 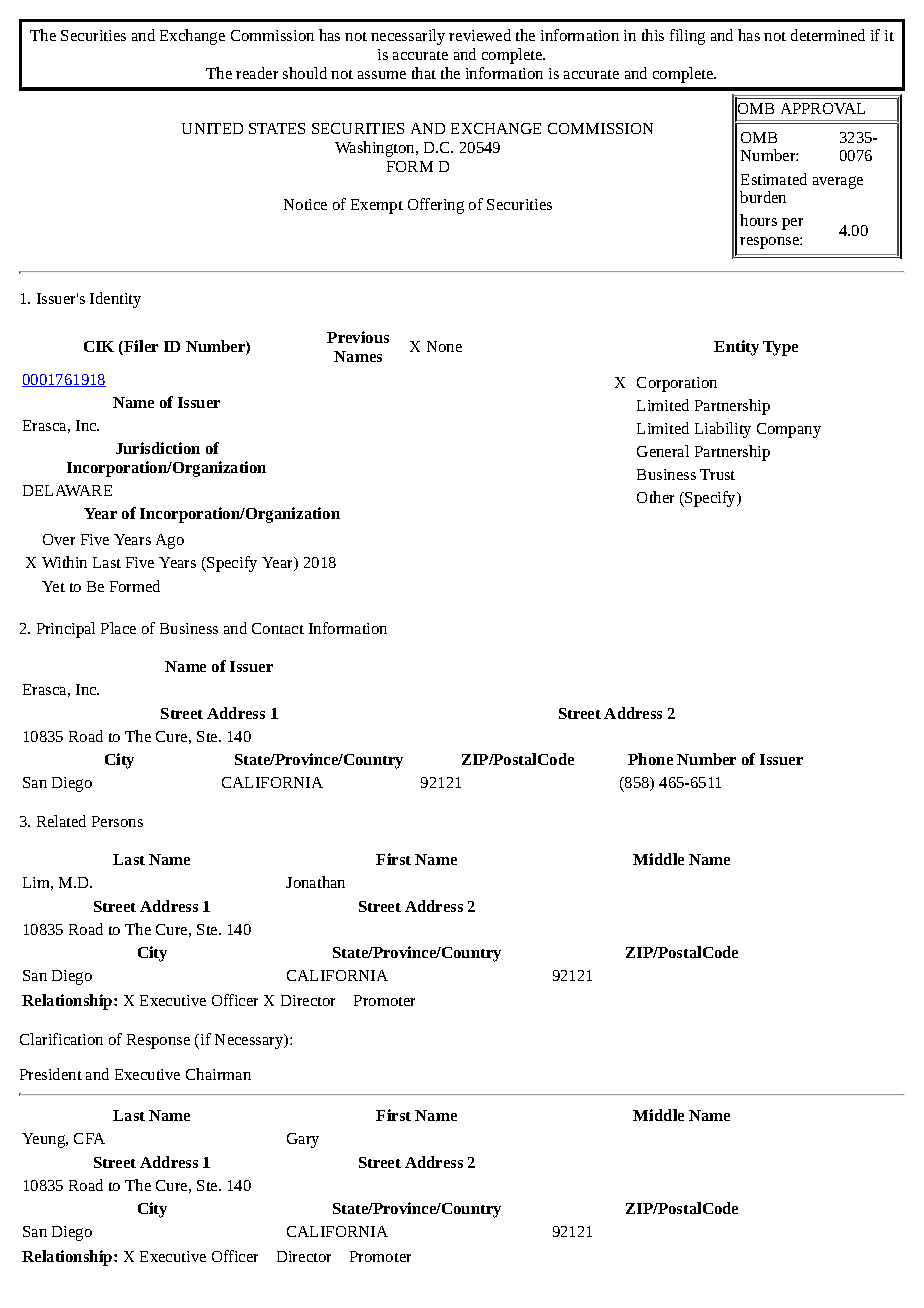 What do you see at coordinates (303, 1140) in the image?
I see `Gary` at bounding box center [303, 1140].
